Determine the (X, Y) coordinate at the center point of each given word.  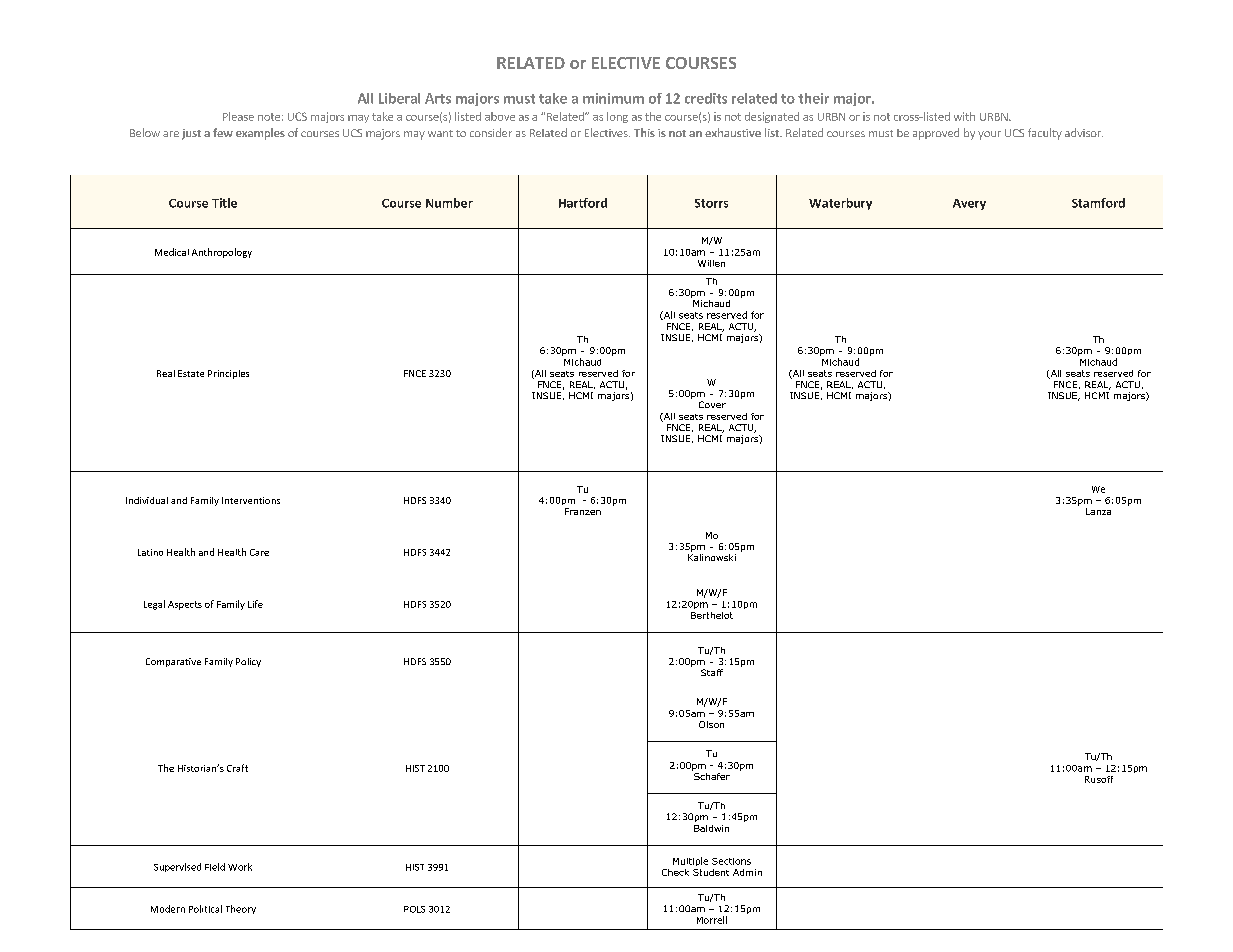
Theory (241, 909)
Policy (248, 662)
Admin (747, 872)
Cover (712, 404)
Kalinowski (712, 557)
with (964, 116)
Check (675, 872)
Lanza (1098, 511)
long (617, 117)
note (269, 117)
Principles (228, 374)
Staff (712, 672)
